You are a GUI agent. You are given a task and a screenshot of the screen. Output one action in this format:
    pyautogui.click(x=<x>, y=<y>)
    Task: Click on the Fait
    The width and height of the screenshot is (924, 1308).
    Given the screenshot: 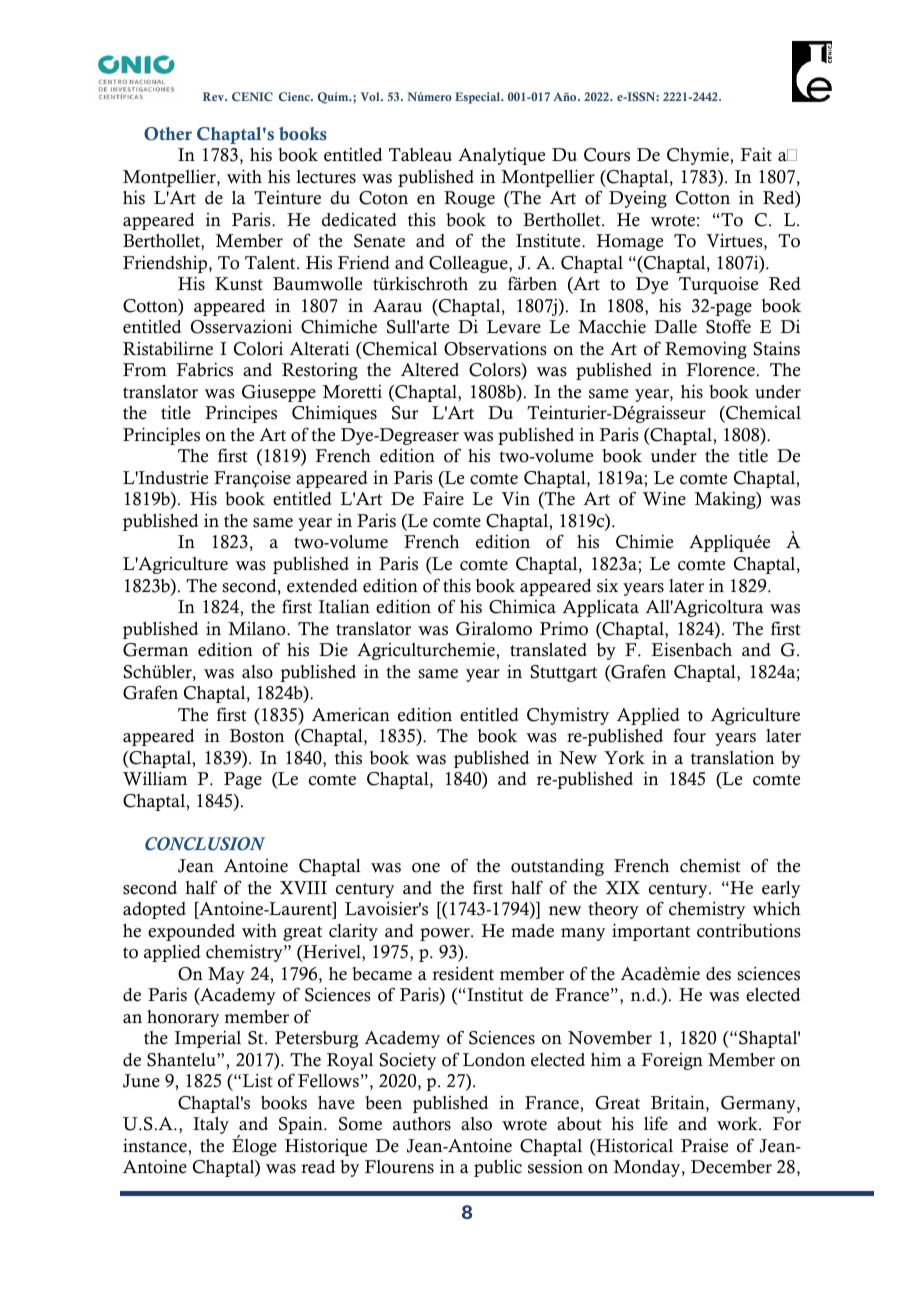 What is the action you would take?
    pyautogui.click(x=756, y=154)
